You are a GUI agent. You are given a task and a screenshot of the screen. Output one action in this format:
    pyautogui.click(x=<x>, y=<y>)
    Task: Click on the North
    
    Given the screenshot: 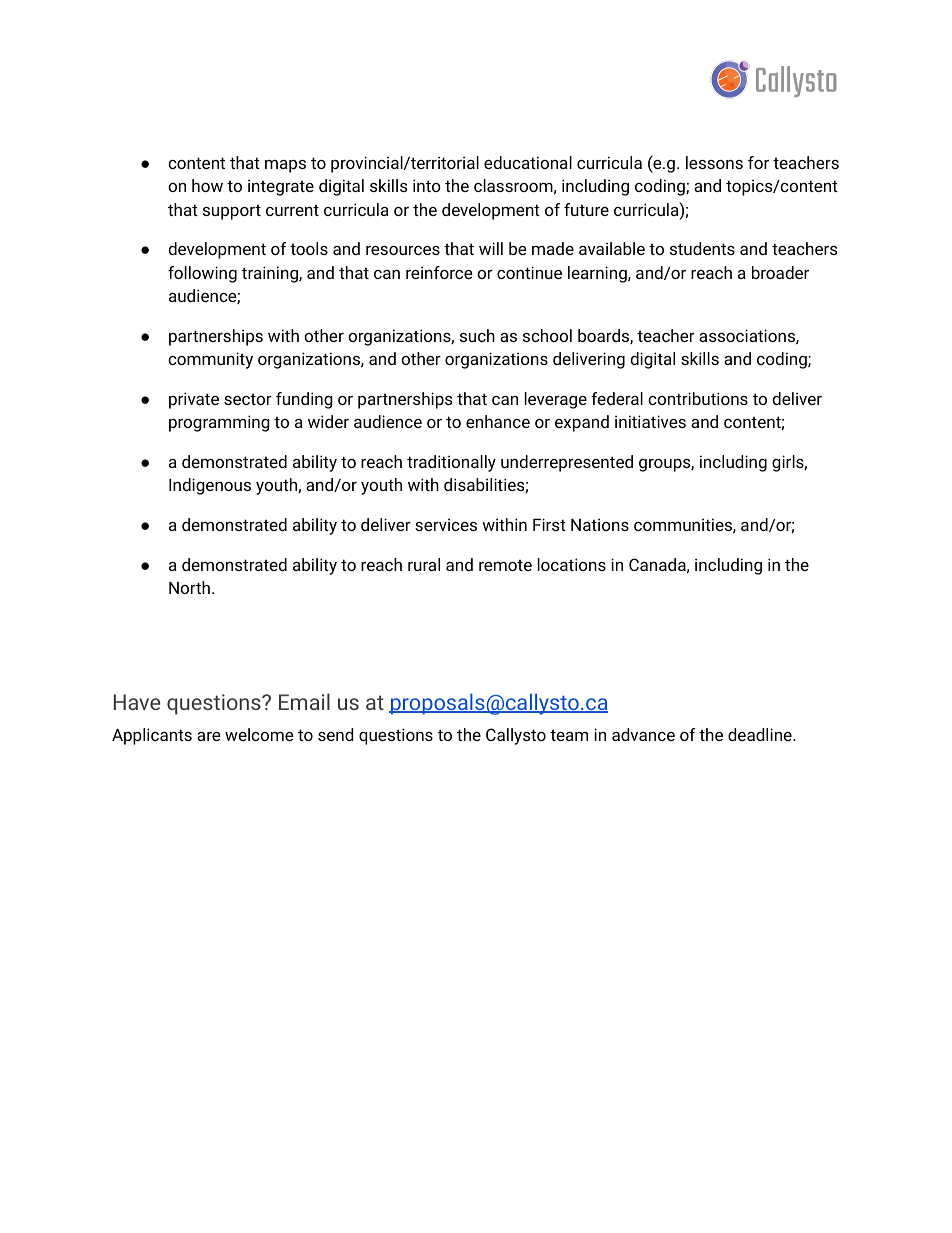 What is the action you would take?
    pyautogui.click(x=189, y=587)
